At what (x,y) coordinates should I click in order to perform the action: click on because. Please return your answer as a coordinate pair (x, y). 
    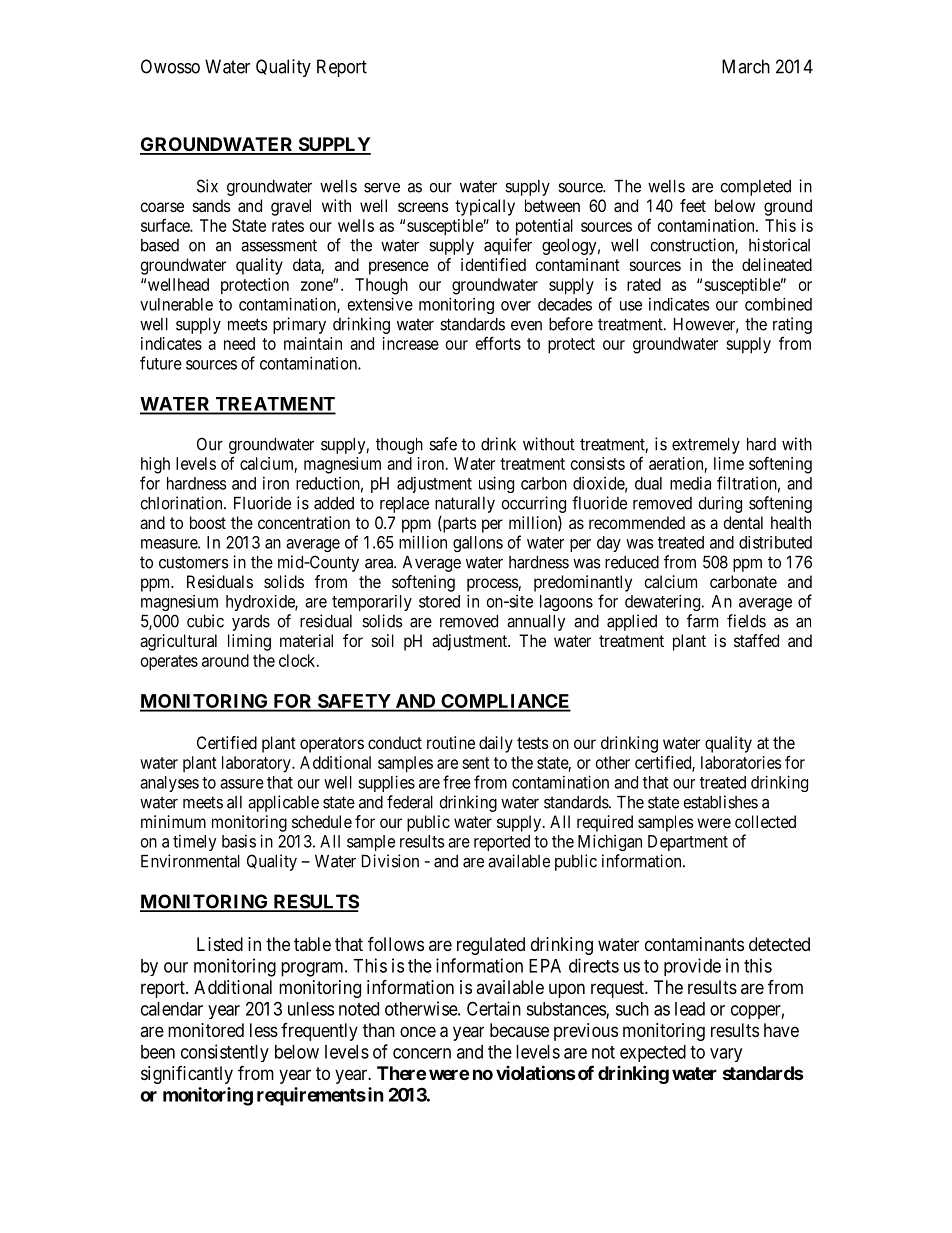
    Looking at the image, I should click on (519, 1030).
